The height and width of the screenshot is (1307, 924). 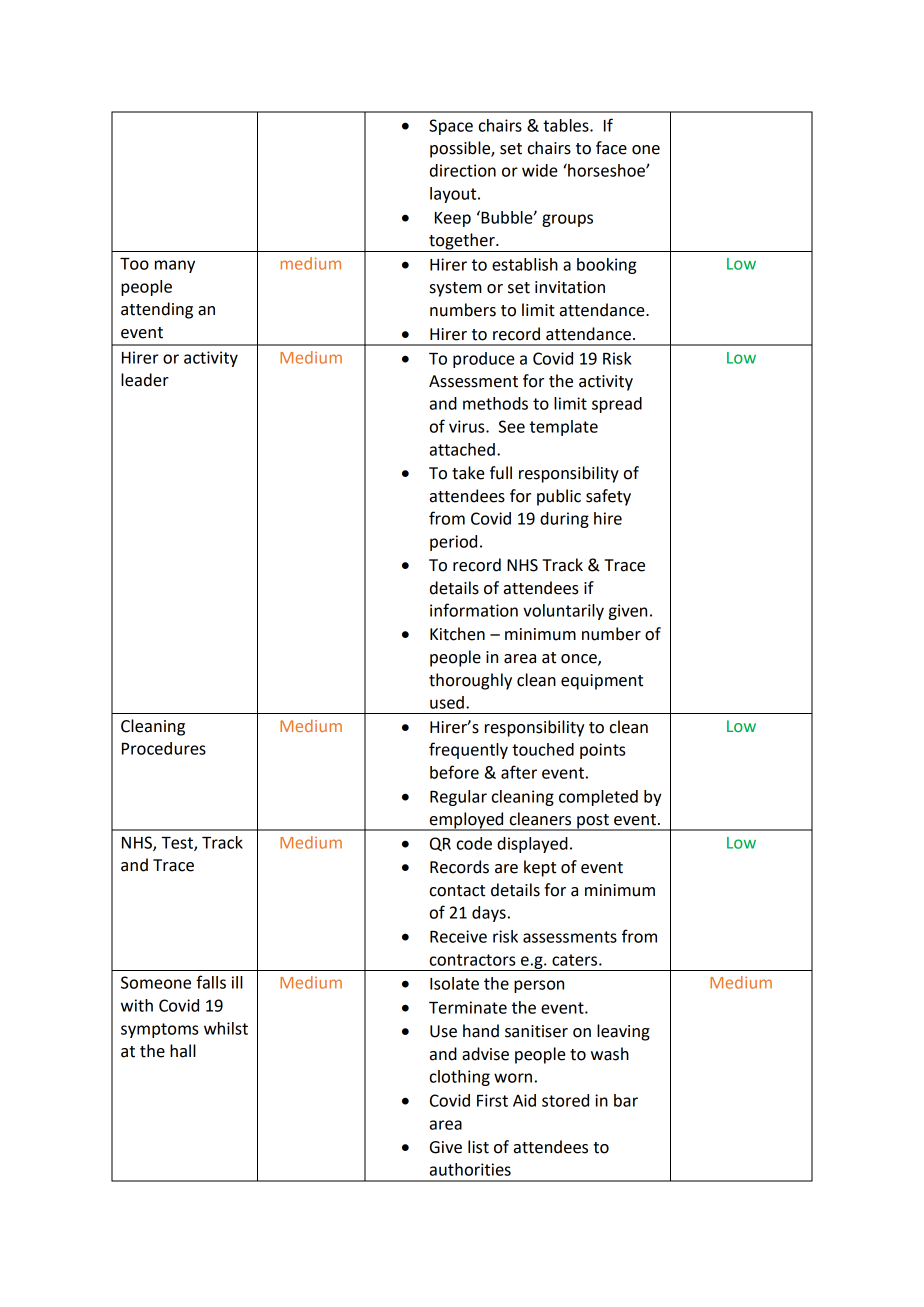 I want to click on many, so click(x=175, y=266).
